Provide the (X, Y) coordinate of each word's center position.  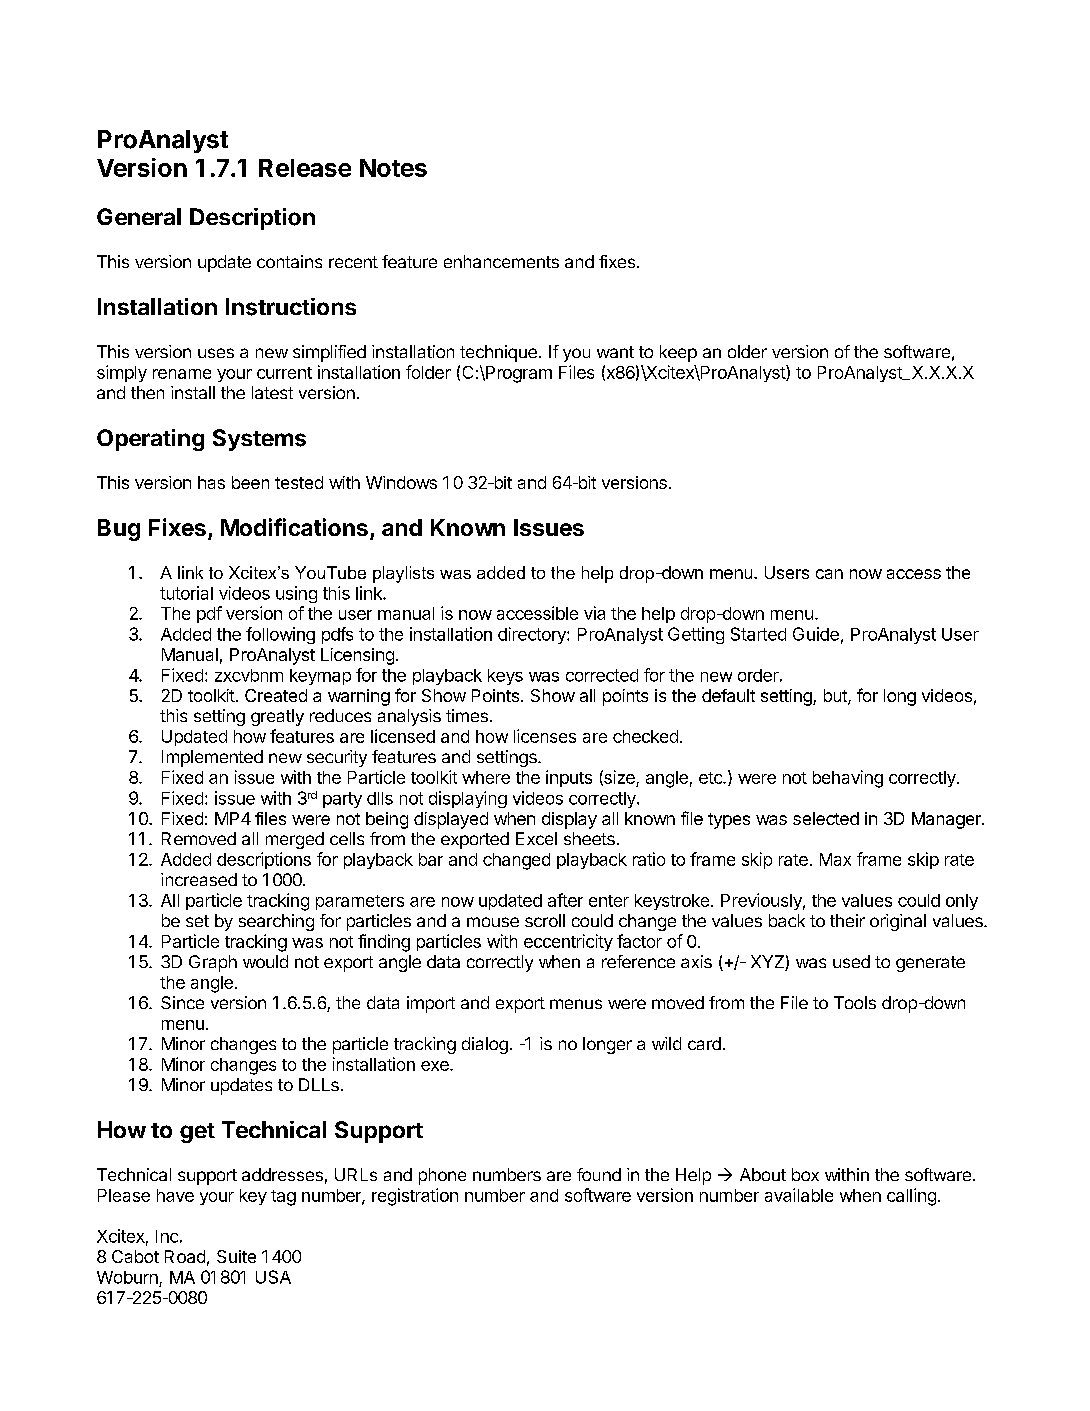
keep (678, 353)
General (139, 216)
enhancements (501, 261)
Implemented (212, 758)
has (211, 482)
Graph (213, 963)
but (836, 697)
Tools (855, 1002)
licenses (545, 736)
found (599, 1174)
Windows (401, 482)
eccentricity (568, 942)
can (829, 574)
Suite (236, 1256)
